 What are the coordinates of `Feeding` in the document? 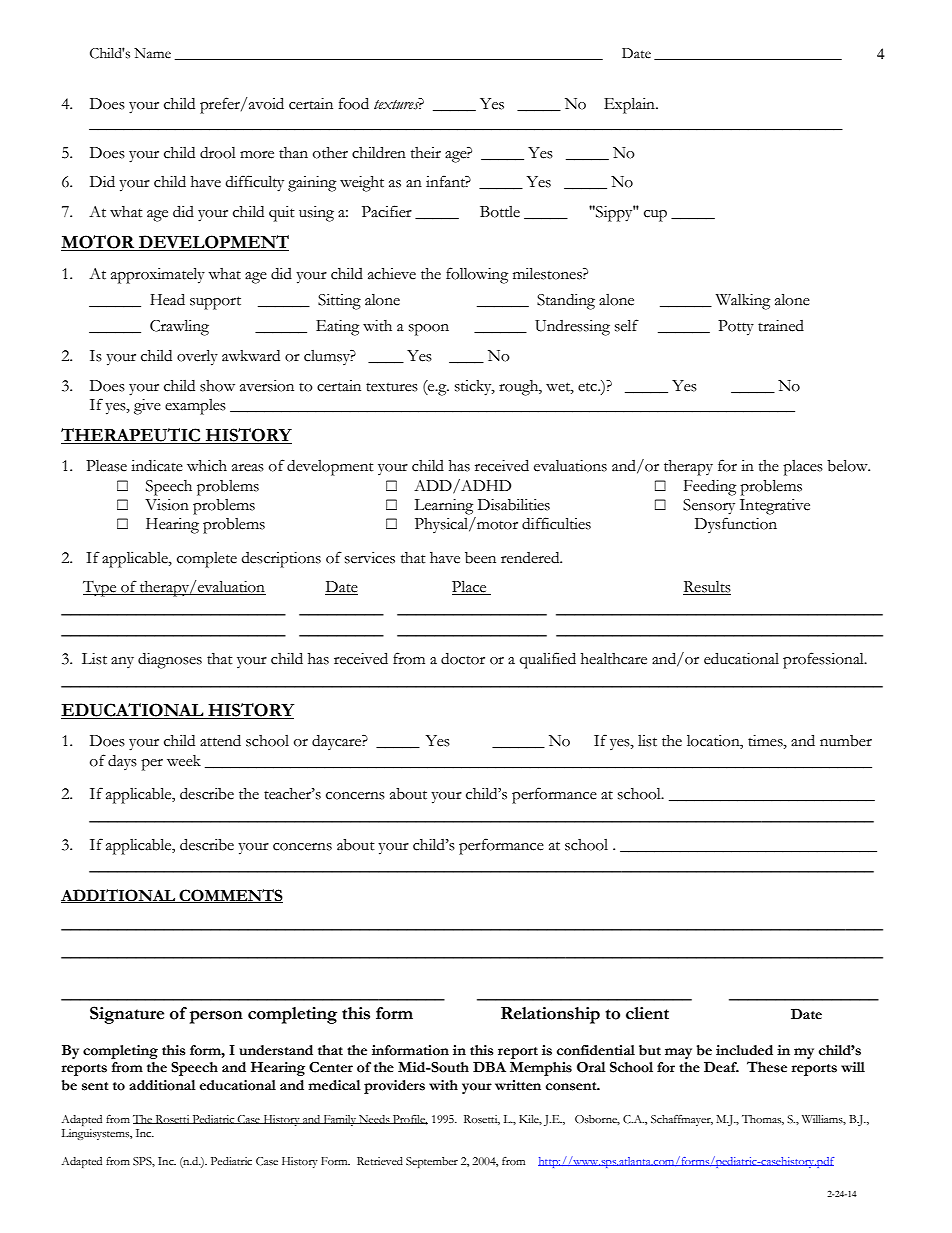 It's located at (710, 488).
